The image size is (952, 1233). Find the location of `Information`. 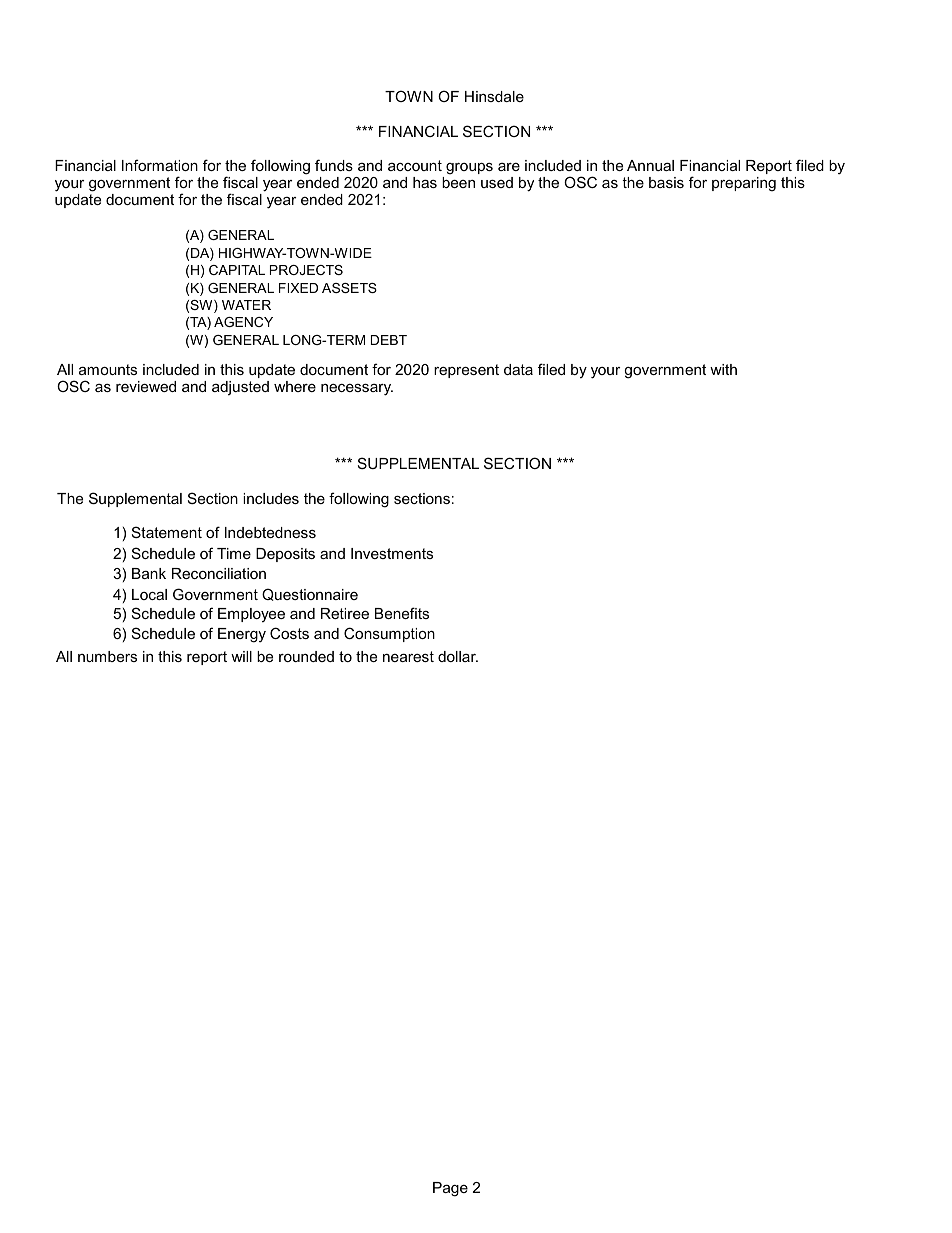

Information is located at coordinates (160, 165).
